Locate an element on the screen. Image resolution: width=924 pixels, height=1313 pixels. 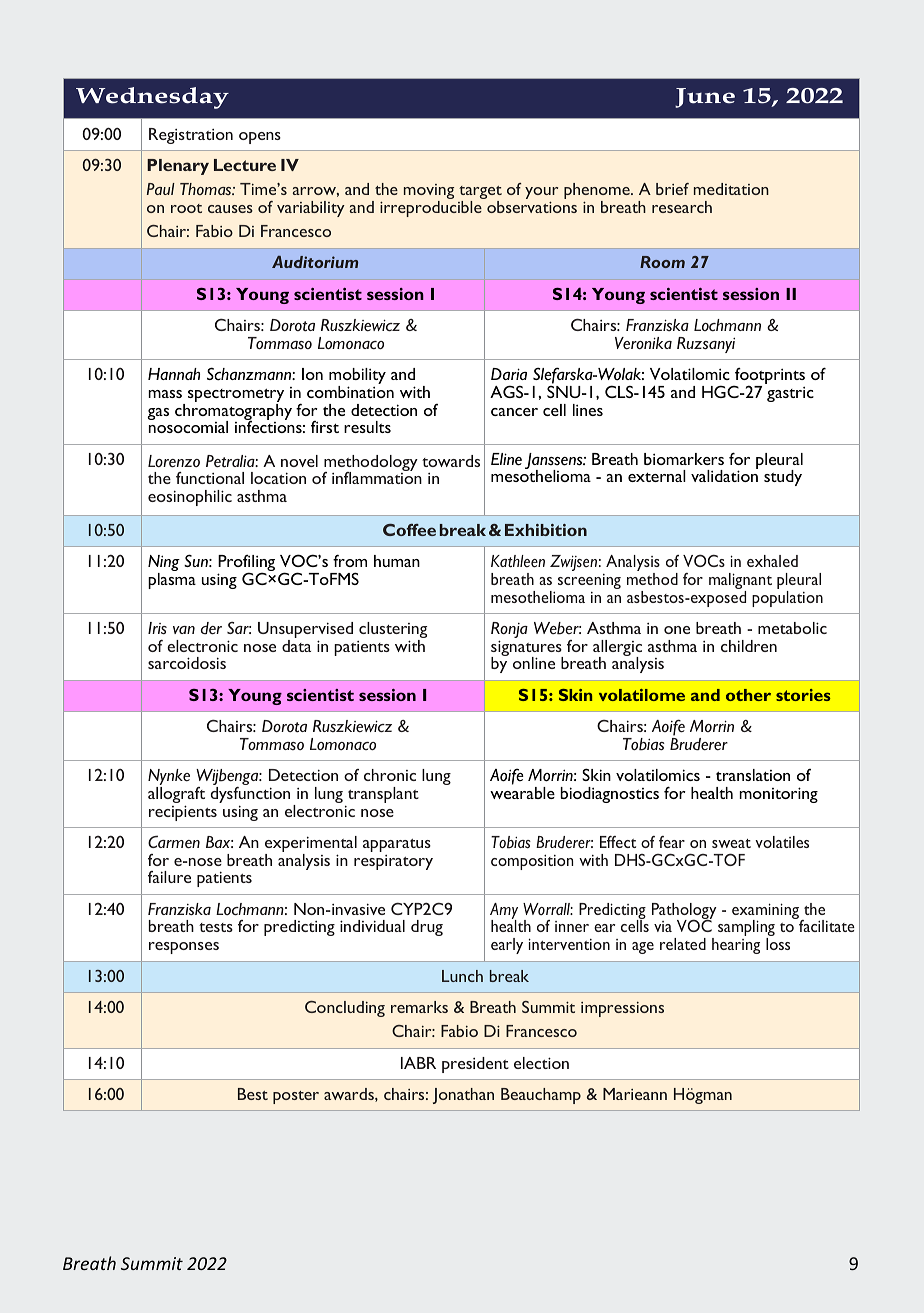
spectrometry is located at coordinates (236, 397).
